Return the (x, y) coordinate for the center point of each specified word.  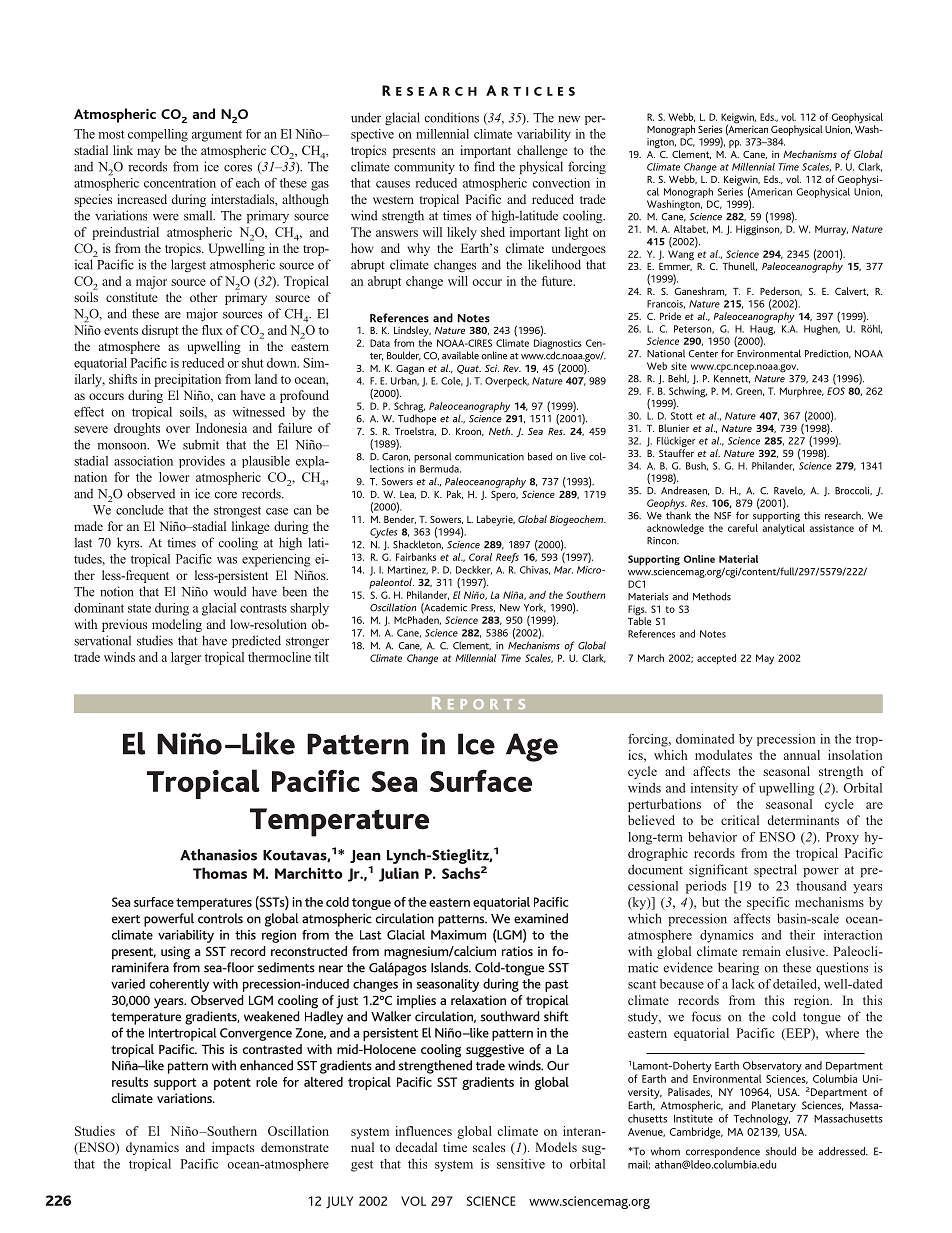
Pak (455, 494)
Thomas (220, 873)
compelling (158, 135)
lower (174, 477)
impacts (233, 1148)
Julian (399, 874)
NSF (722, 516)
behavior (712, 837)
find (484, 166)
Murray (831, 230)
